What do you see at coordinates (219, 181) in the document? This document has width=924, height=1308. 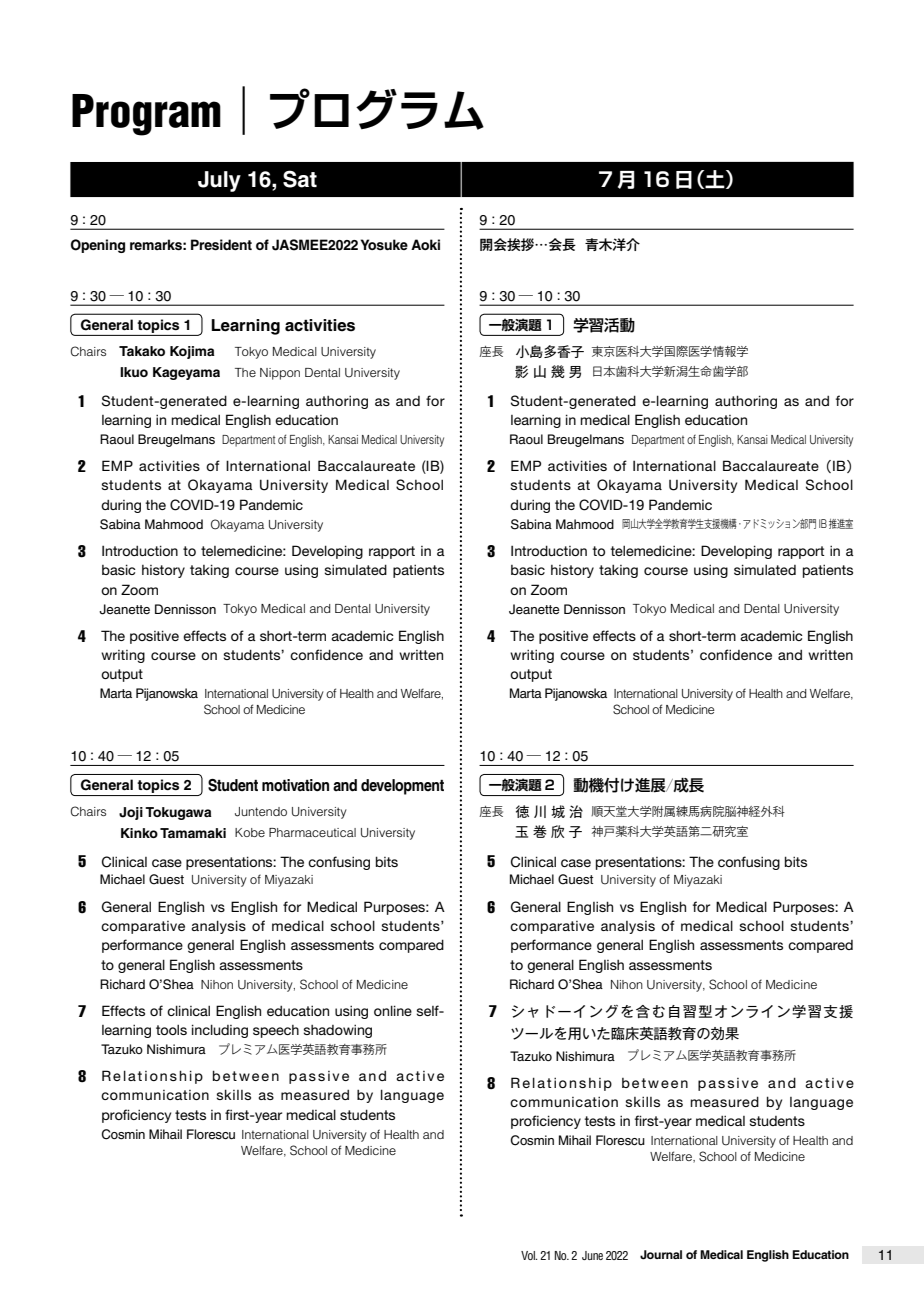 I see `July` at bounding box center [219, 181].
